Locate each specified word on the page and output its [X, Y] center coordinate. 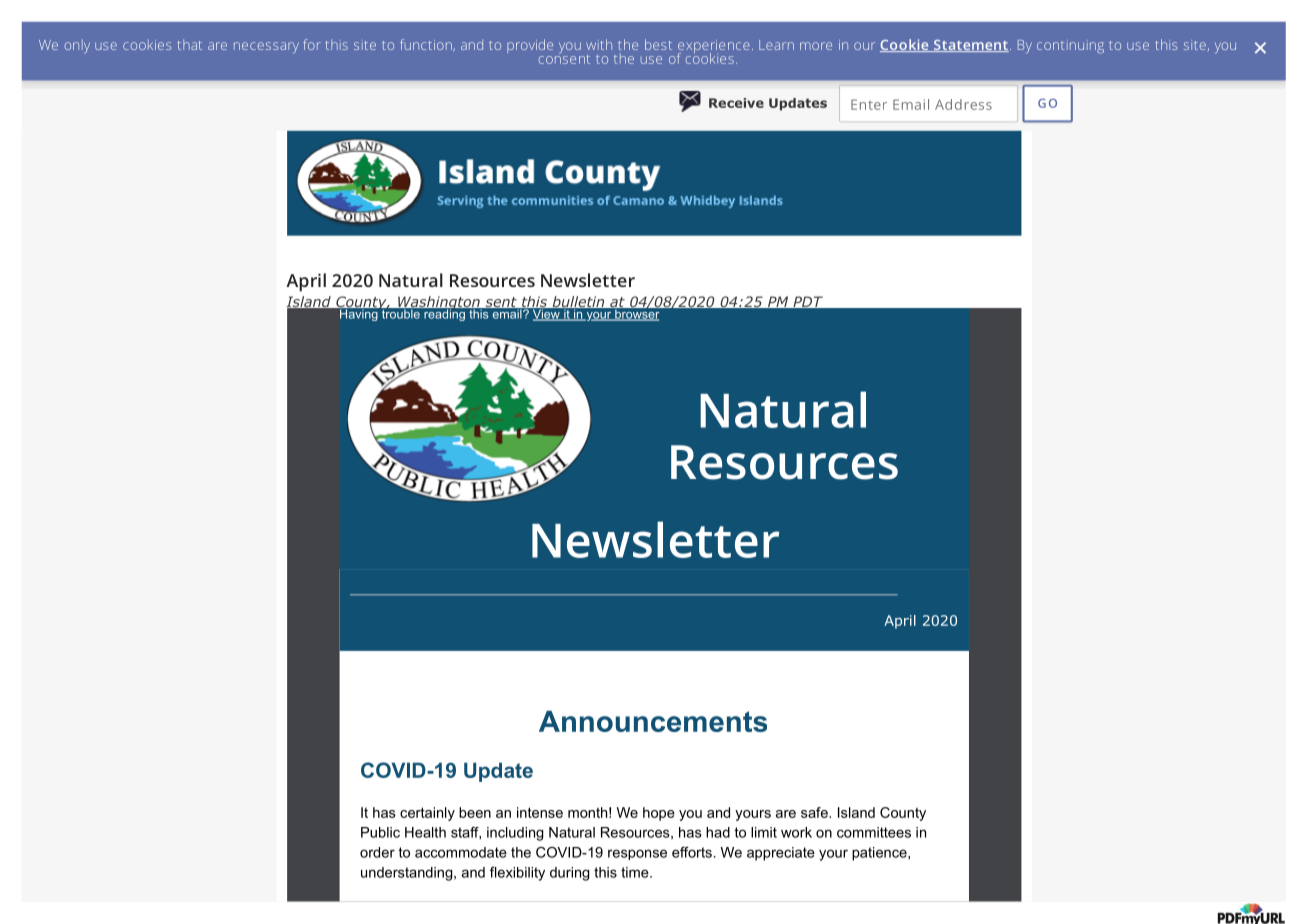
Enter [869, 104]
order [377, 852]
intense [540, 812]
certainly [427, 814]
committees [874, 832]
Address [963, 104]
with [599, 44]
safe [815, 812]
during [569, 874]
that [189, 44]
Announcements [653, 721]
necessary [266, 47]
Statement [970, 46]
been [475, 812]
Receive [736, 103]
